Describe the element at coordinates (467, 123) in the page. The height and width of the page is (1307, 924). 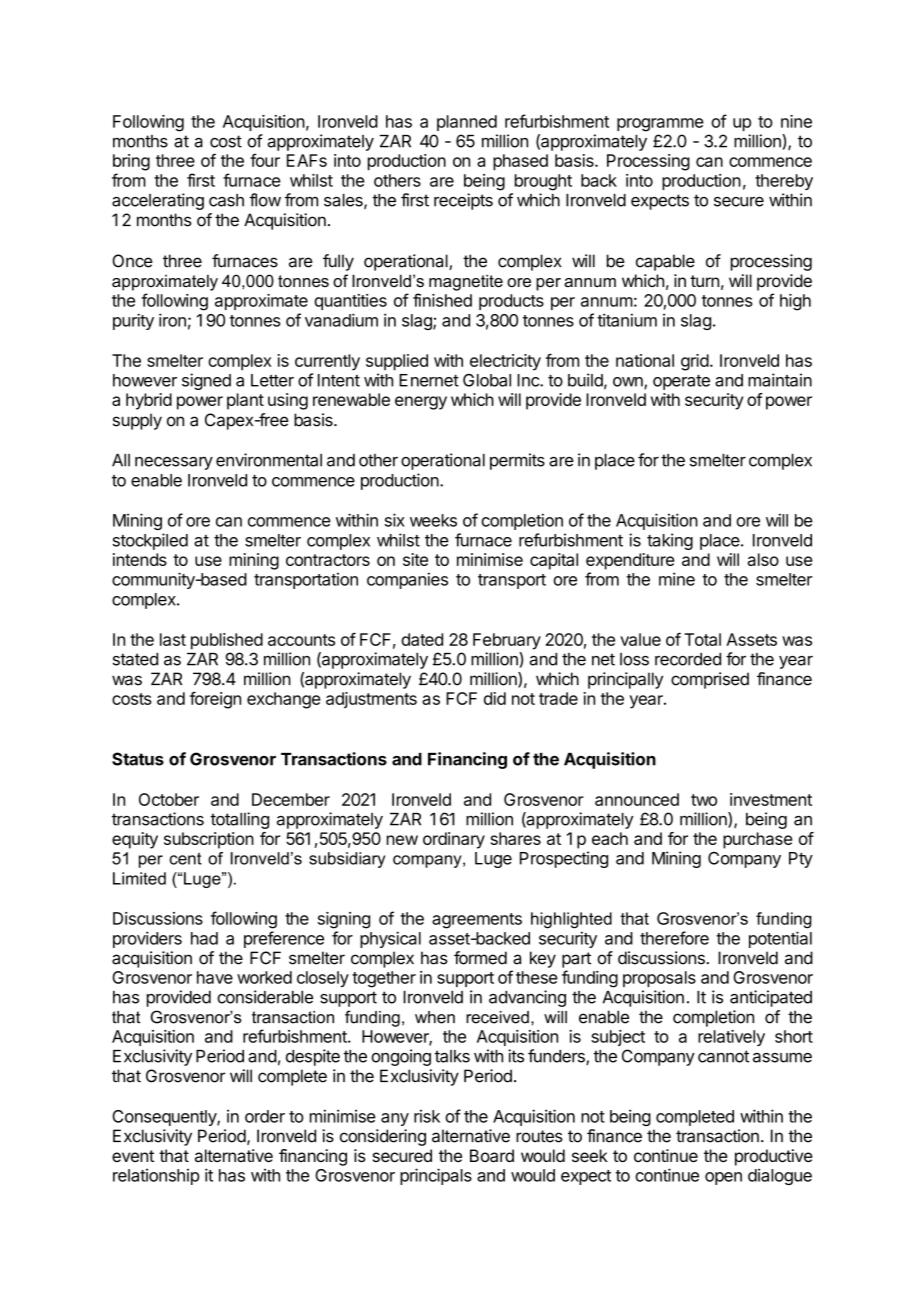
I see `planned` at that location.
